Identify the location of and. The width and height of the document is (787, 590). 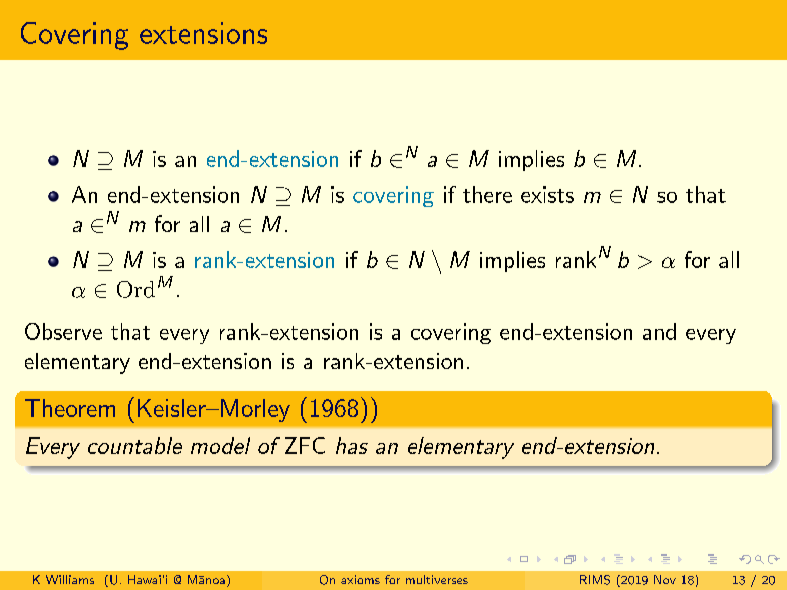
(659, 331).
